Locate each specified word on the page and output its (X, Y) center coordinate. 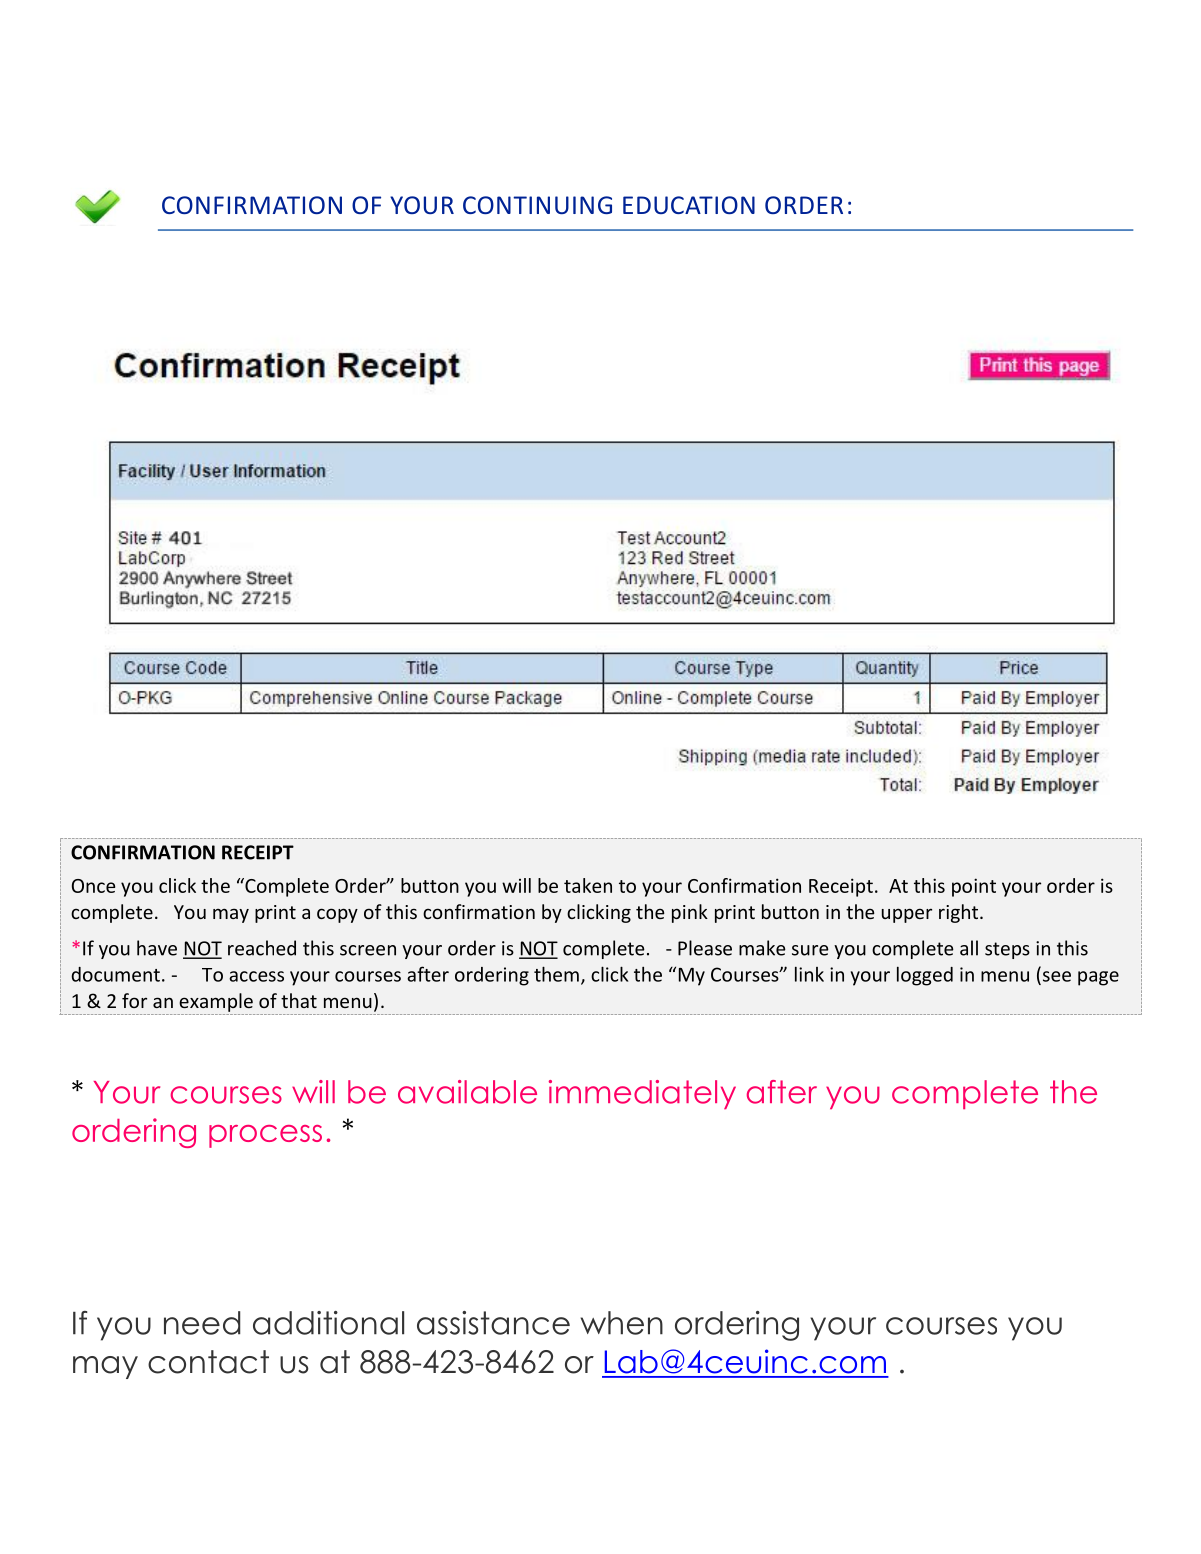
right (960, 913)
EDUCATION (689, 205)
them (556, 974)
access (256, 976)
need (202, 1323)
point (974, 887)
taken (588, 885)
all (969, 948)
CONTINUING (537, 205)
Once (93, 886)
